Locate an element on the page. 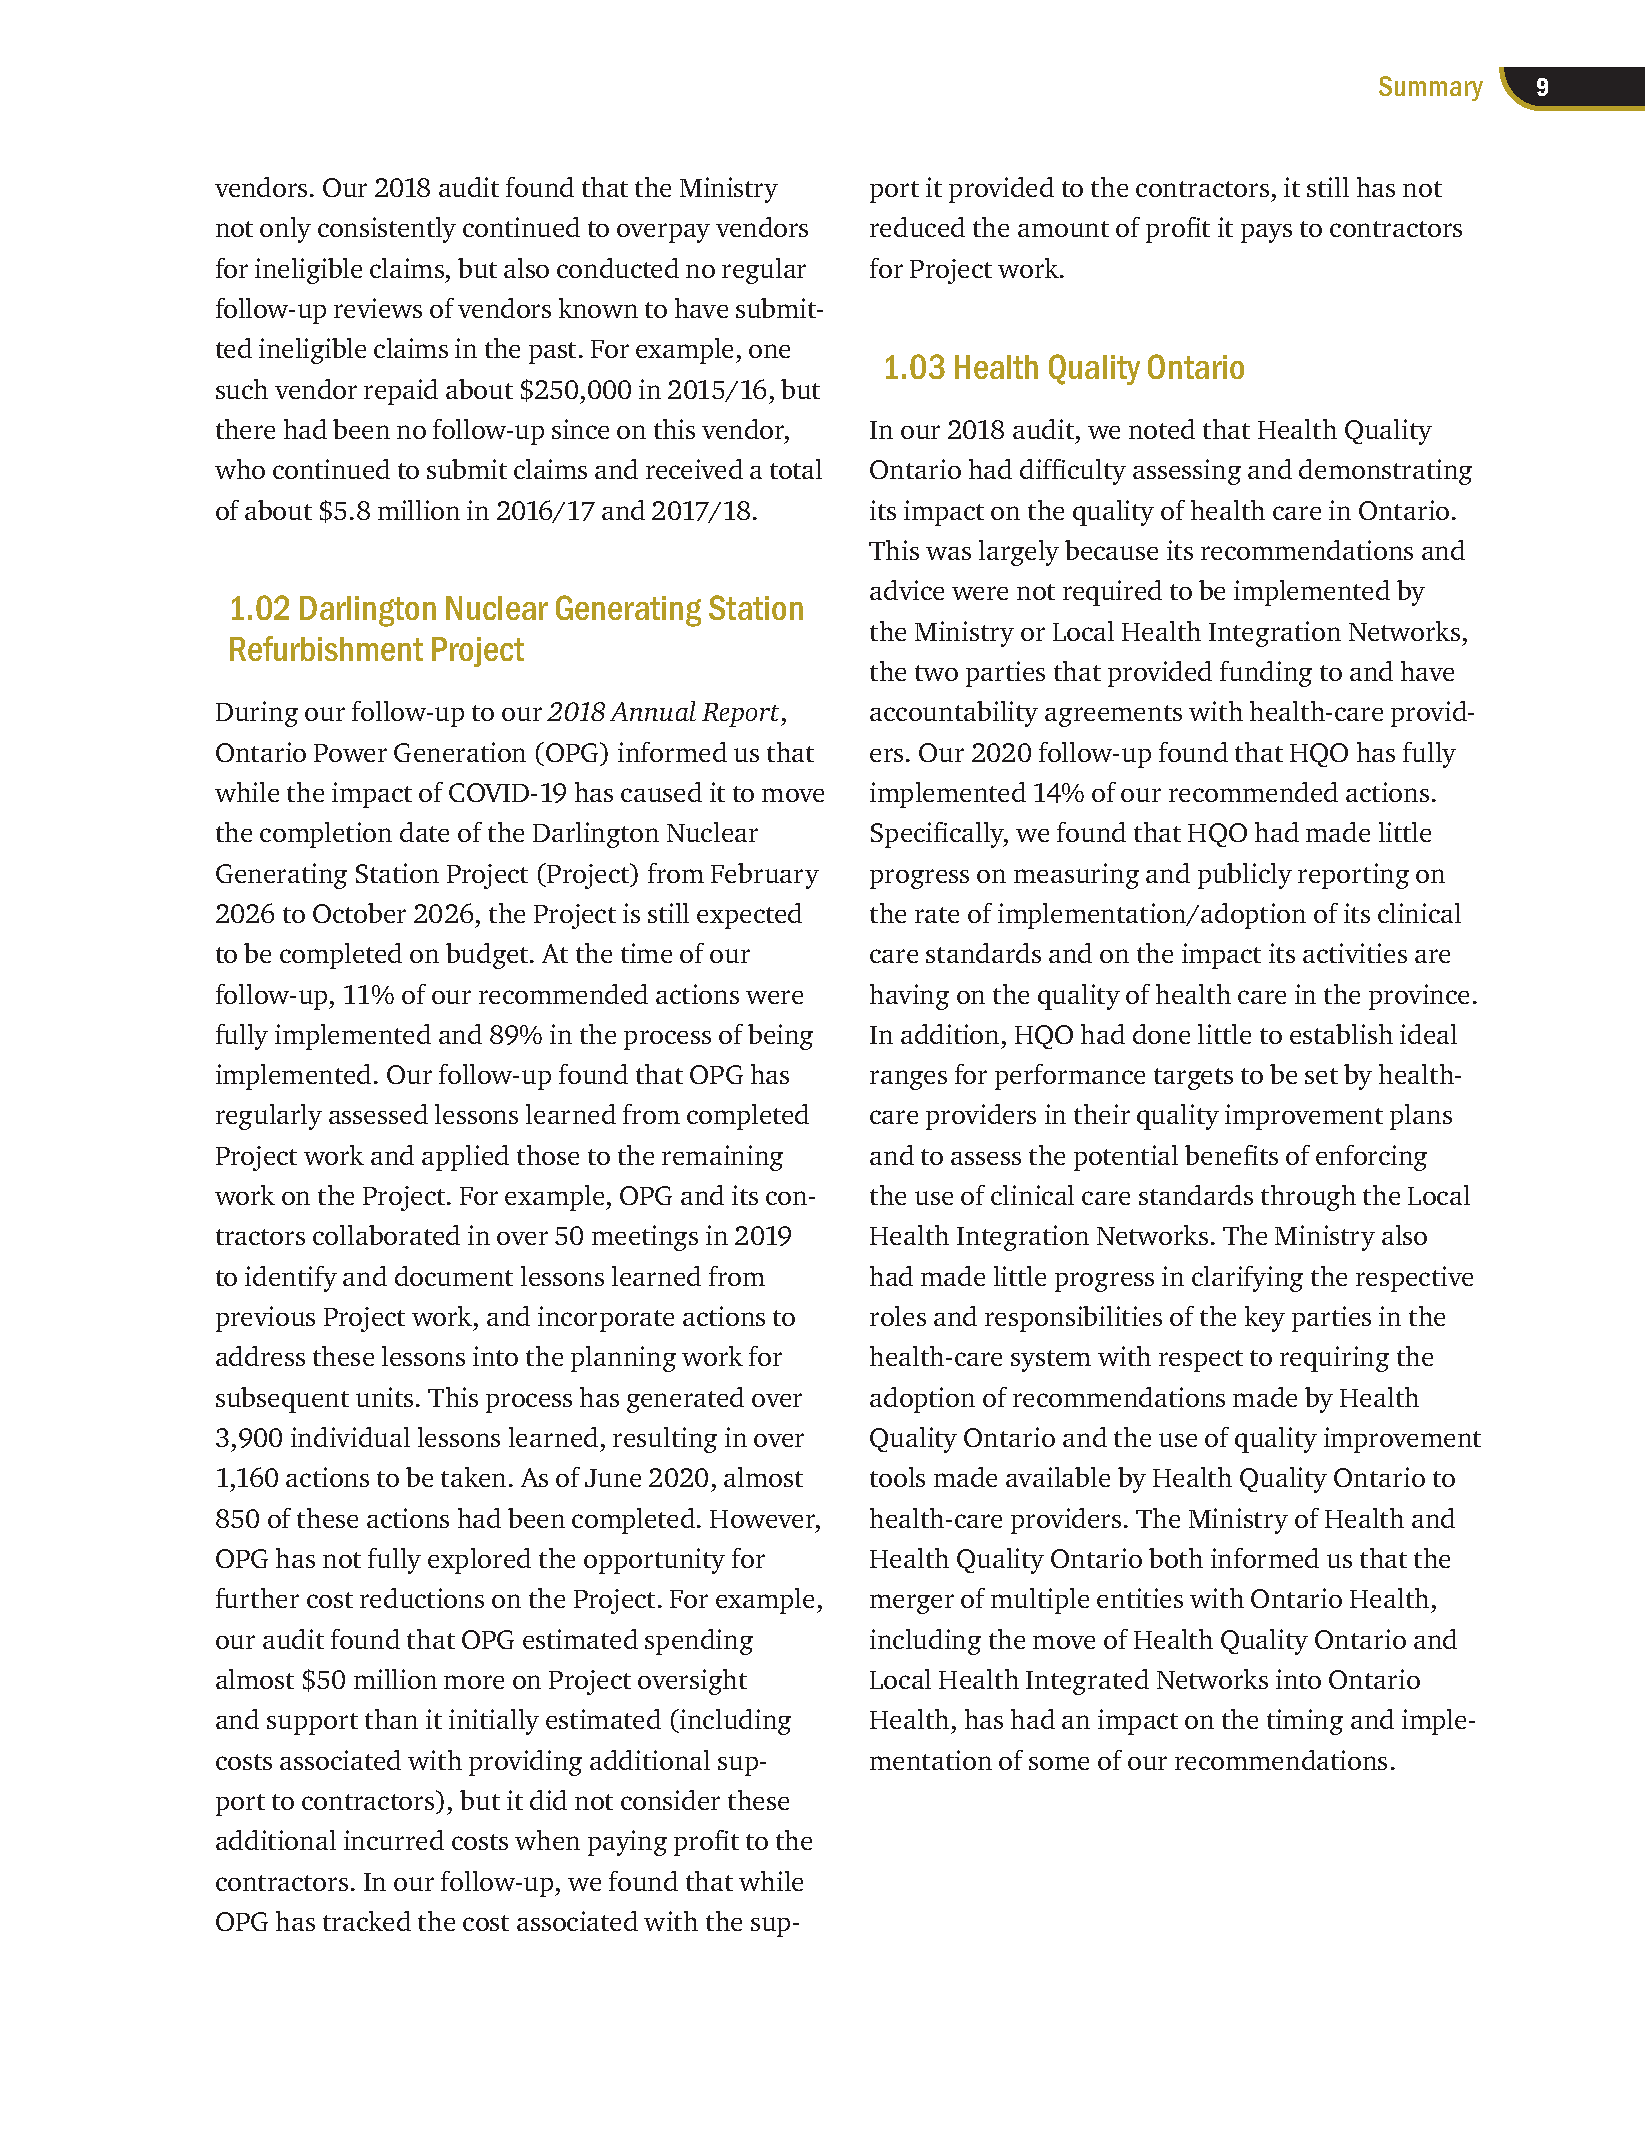  incurred is located at coordinates (394, 1840).
